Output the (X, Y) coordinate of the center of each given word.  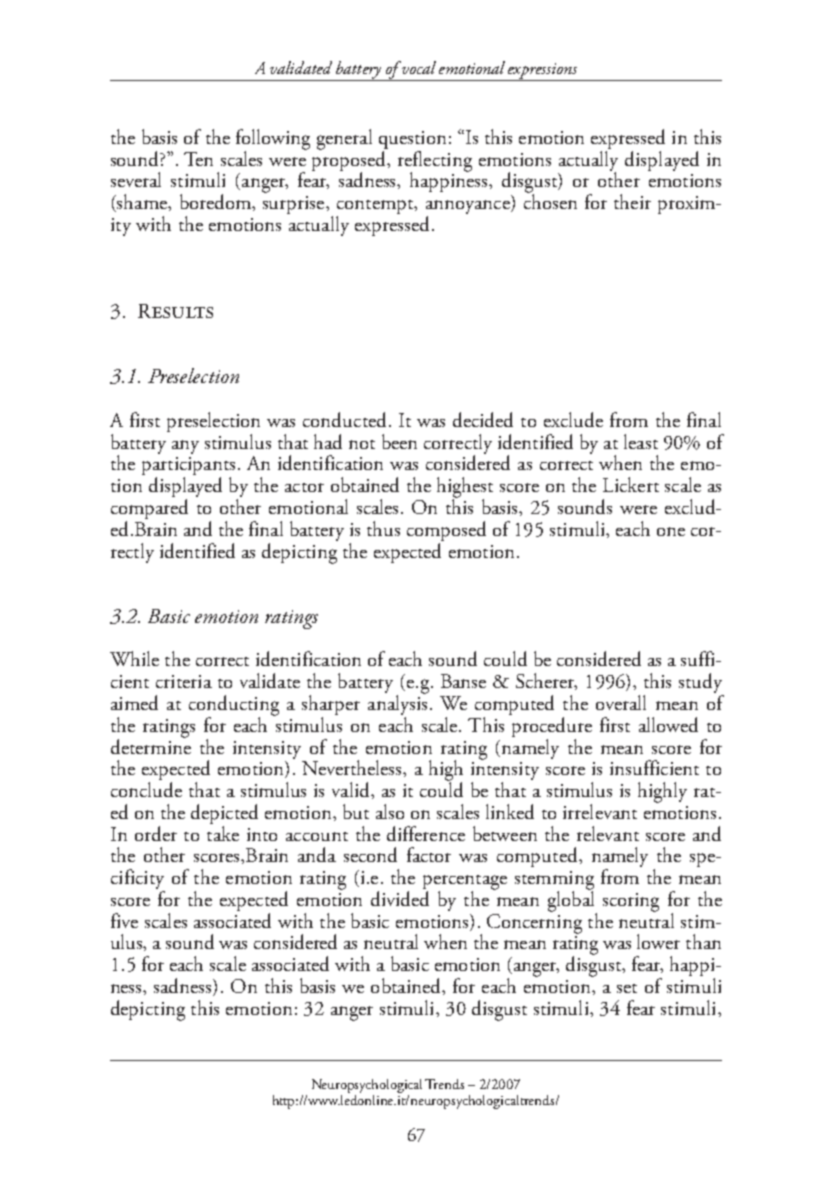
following (273, 140)
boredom (216, 201)
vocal (418, 67)
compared (149, 509)
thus (383, 528)
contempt (376, 208)
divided (400, 897)
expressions (543, 72)
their (632, 201)
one (671, 531)
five (124, 920)
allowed (668, 724)
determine (151, 745)
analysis (398, 705)
